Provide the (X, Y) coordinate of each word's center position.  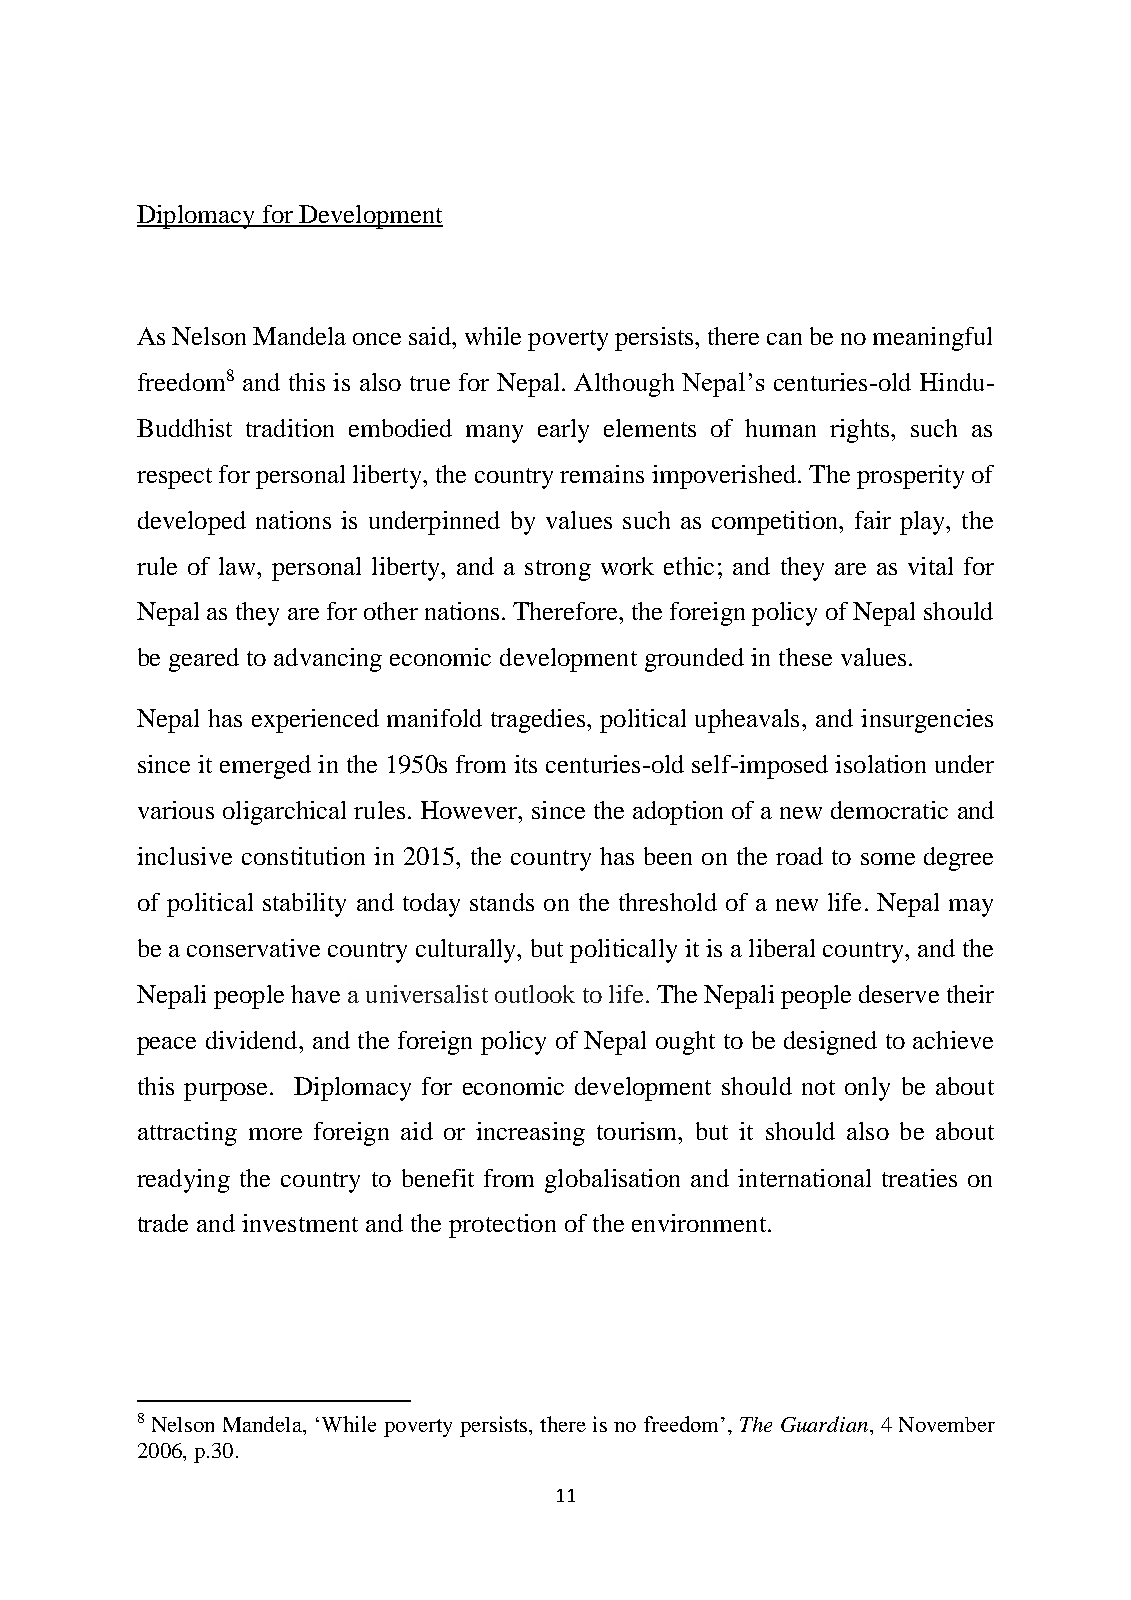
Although (624, 385)
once (377, 339)
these (805, 657)
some (888, 859)
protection (502, 1226)
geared (204, 660)
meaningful (932, 339)
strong (558, 570)
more (275, 1134)
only (867, 1089)
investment (300, 1223)
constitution (303, 856)
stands (502, 902)
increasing (530, 1134)
